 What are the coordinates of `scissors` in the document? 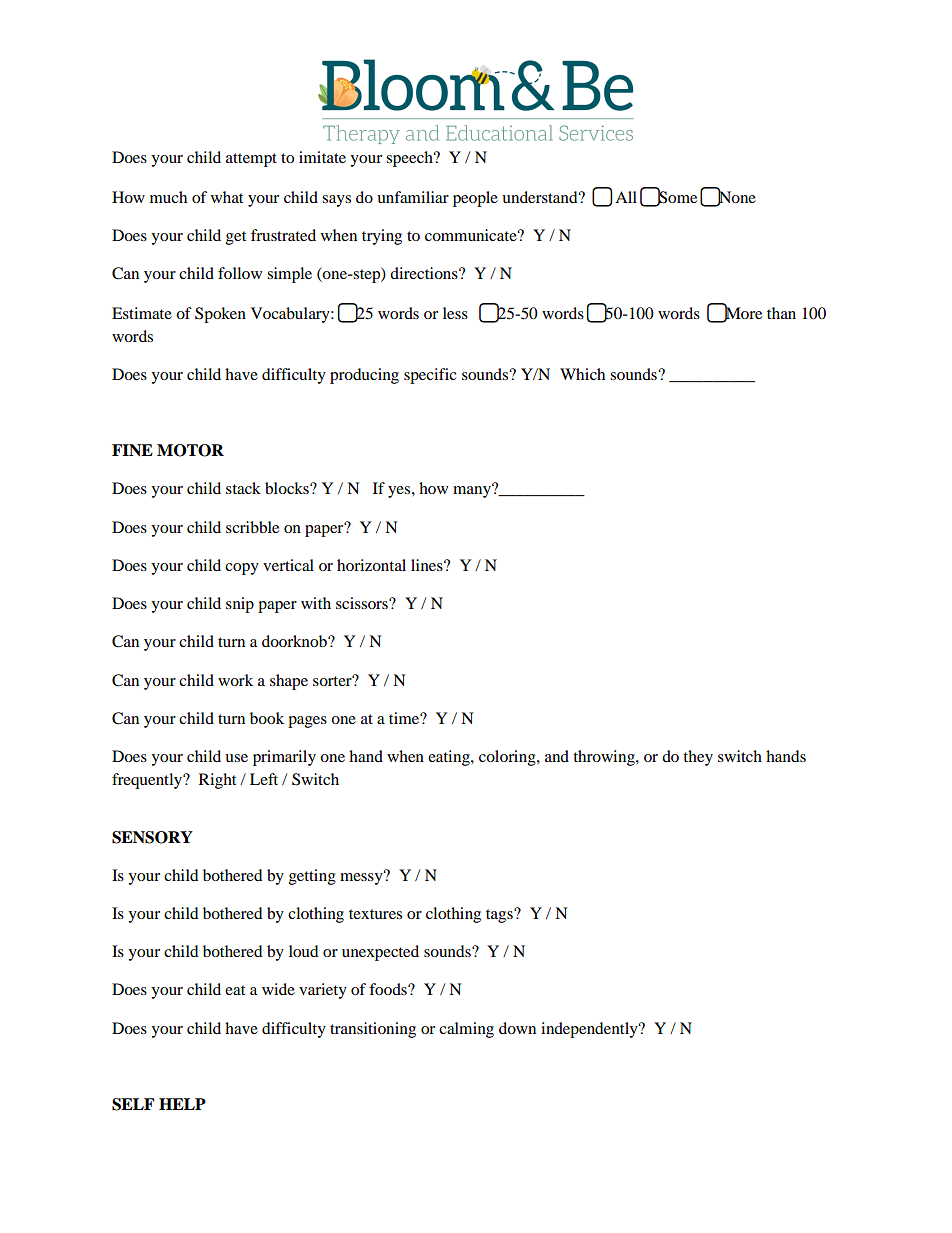 It's located at (363, 603).
